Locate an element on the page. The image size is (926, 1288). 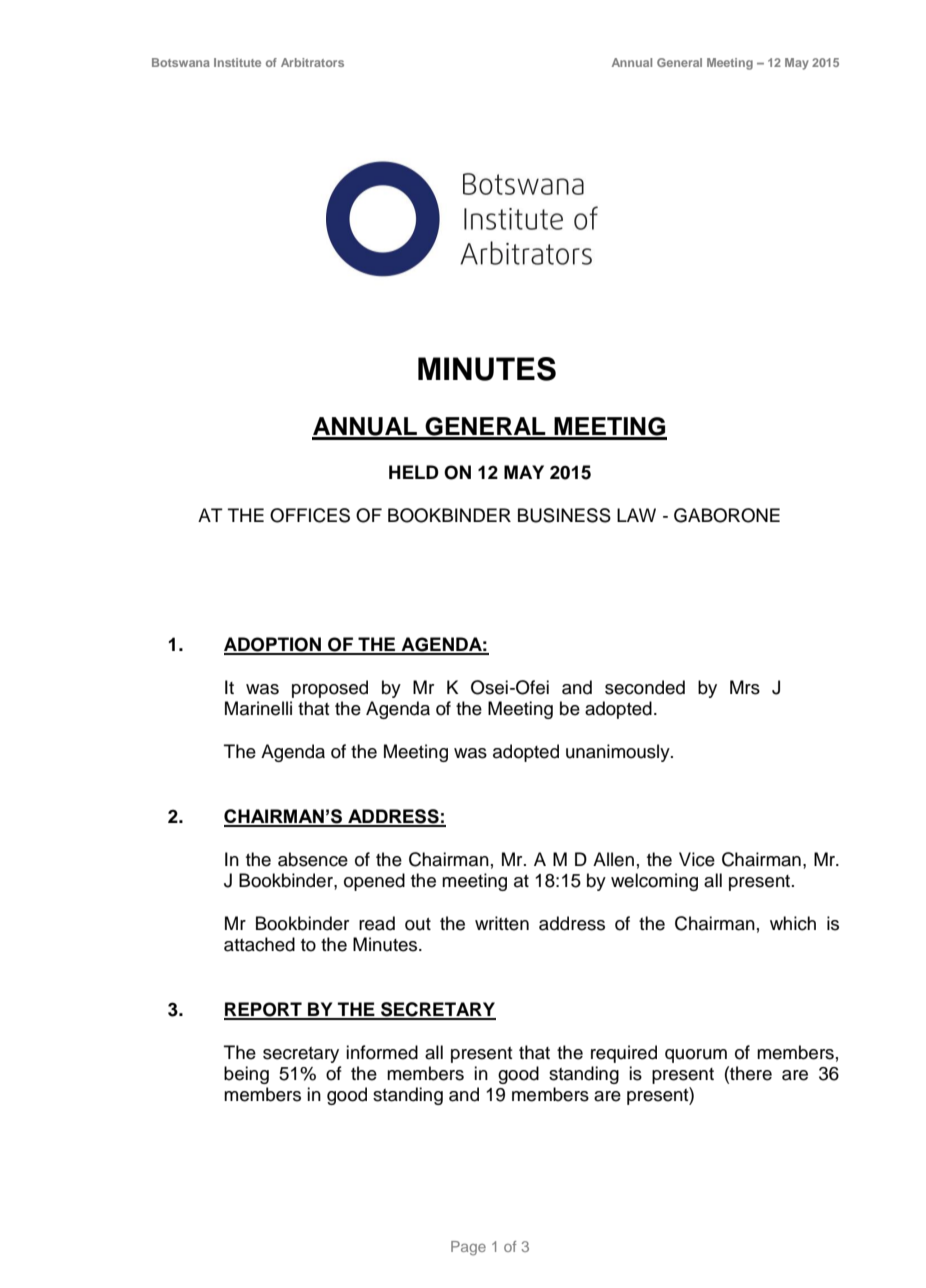
Page is located at coordinates (468, 1248).
